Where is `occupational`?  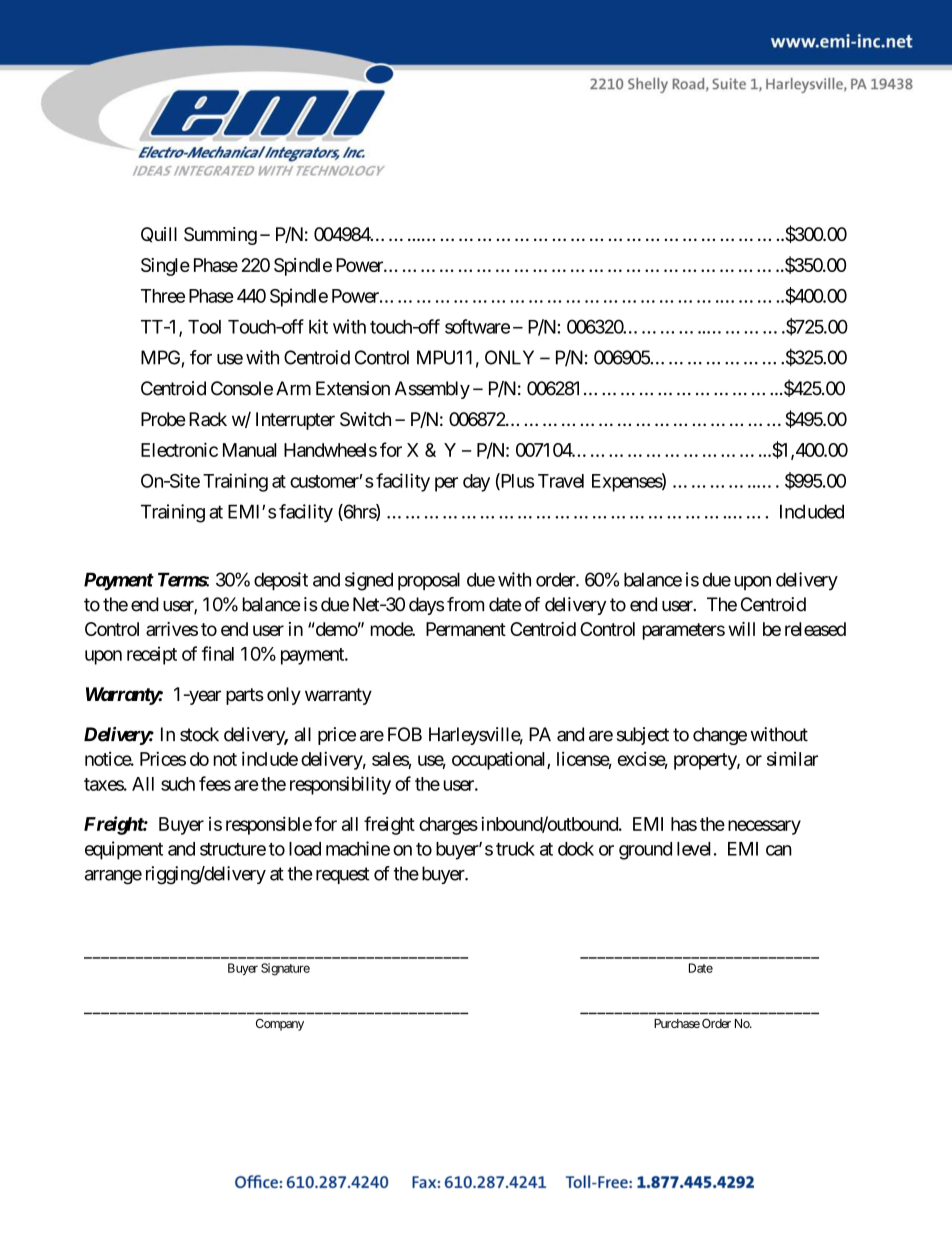 occupational is located at coordinates (500, 760).
